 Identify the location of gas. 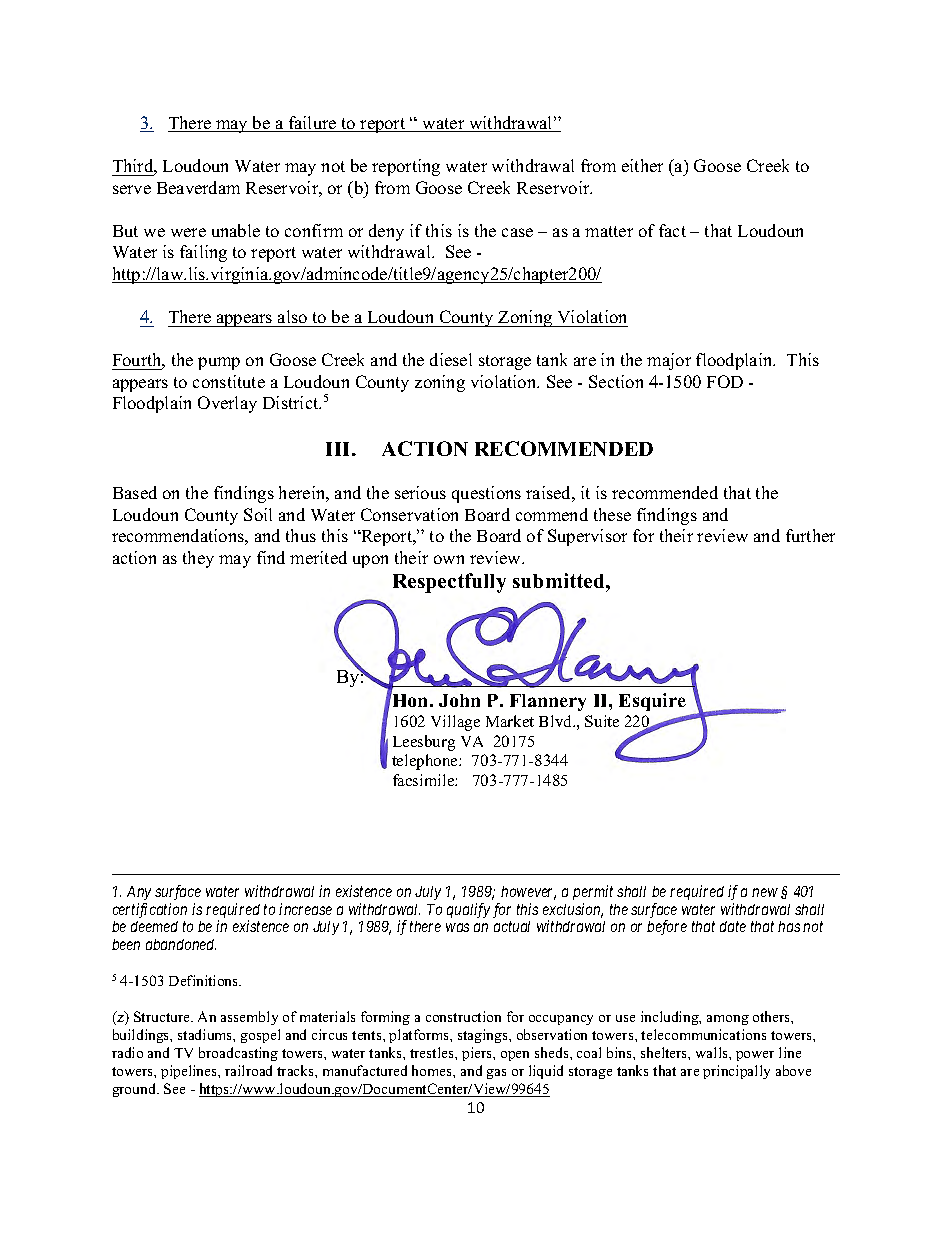
(496, 1074).
